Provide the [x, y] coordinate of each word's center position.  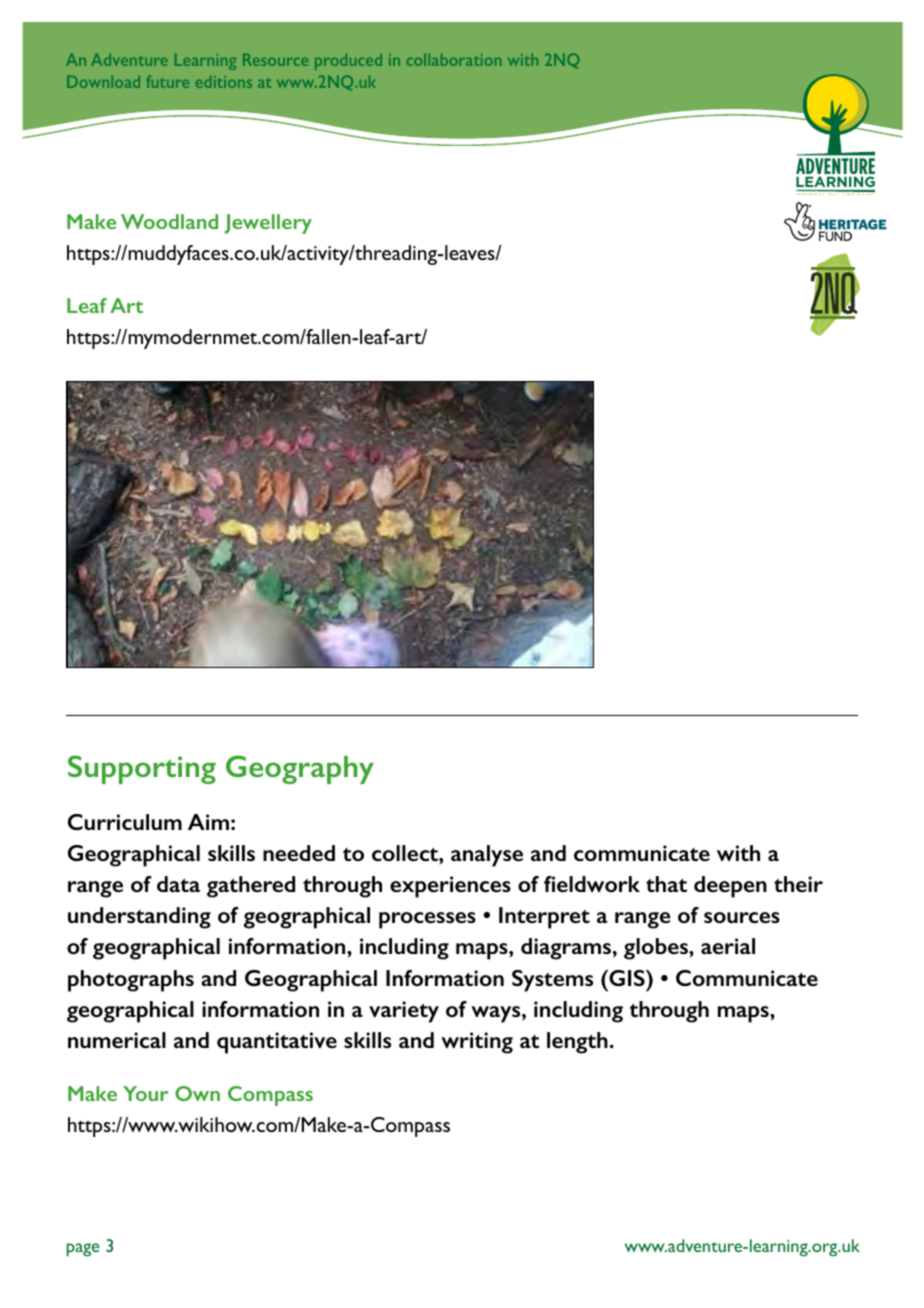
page [83, 1250]
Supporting [142, 769]
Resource [275, 59]
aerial [728, 946]
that [666, 884]
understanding [139, 918]
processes [427, 920]
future [167, 81]
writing [477, 1043]
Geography [300, 769]
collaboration [454, 59]
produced [348, 61]
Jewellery [268, 224]
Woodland [169, 221]
